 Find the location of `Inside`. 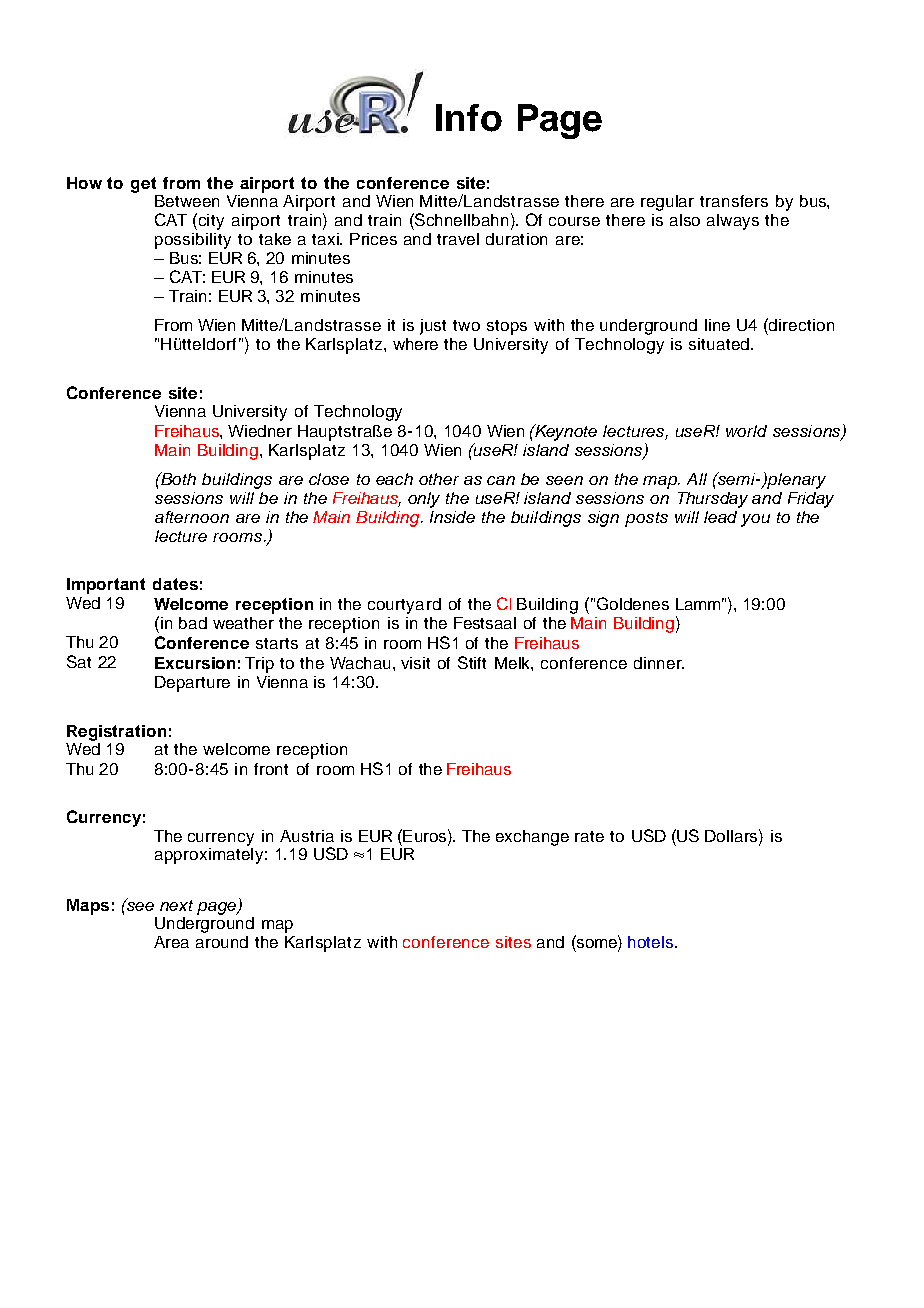

Inside is located at coordinates (452, 517).
